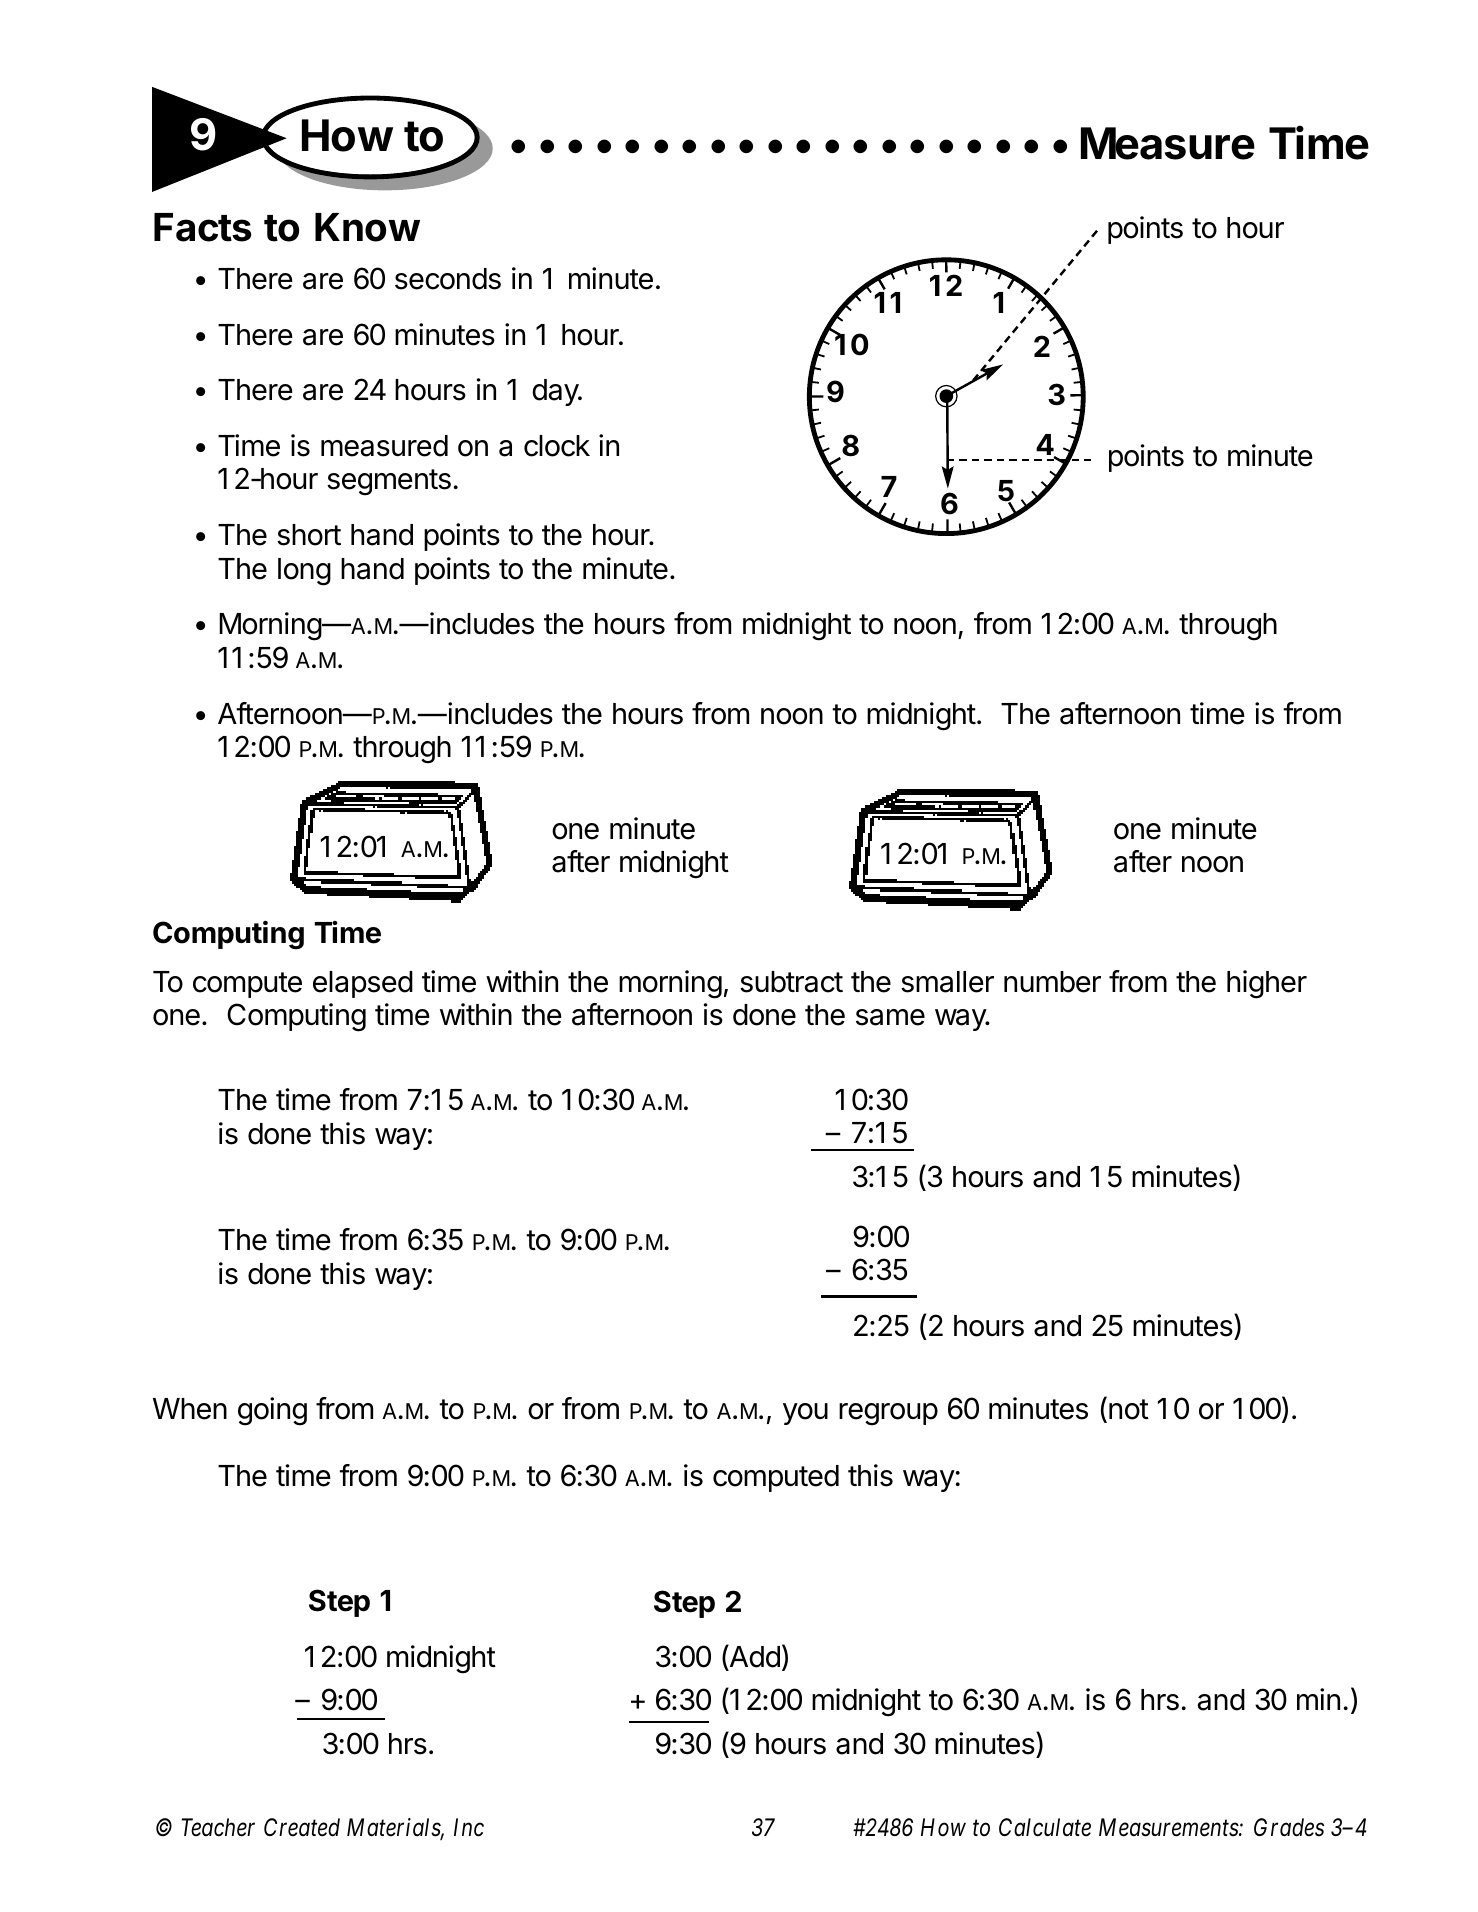 This document has height=1912, width=1478. What do you see at coordinates (791, 982) in the document?
I see `subtract` at bounding box center [791, 982].
